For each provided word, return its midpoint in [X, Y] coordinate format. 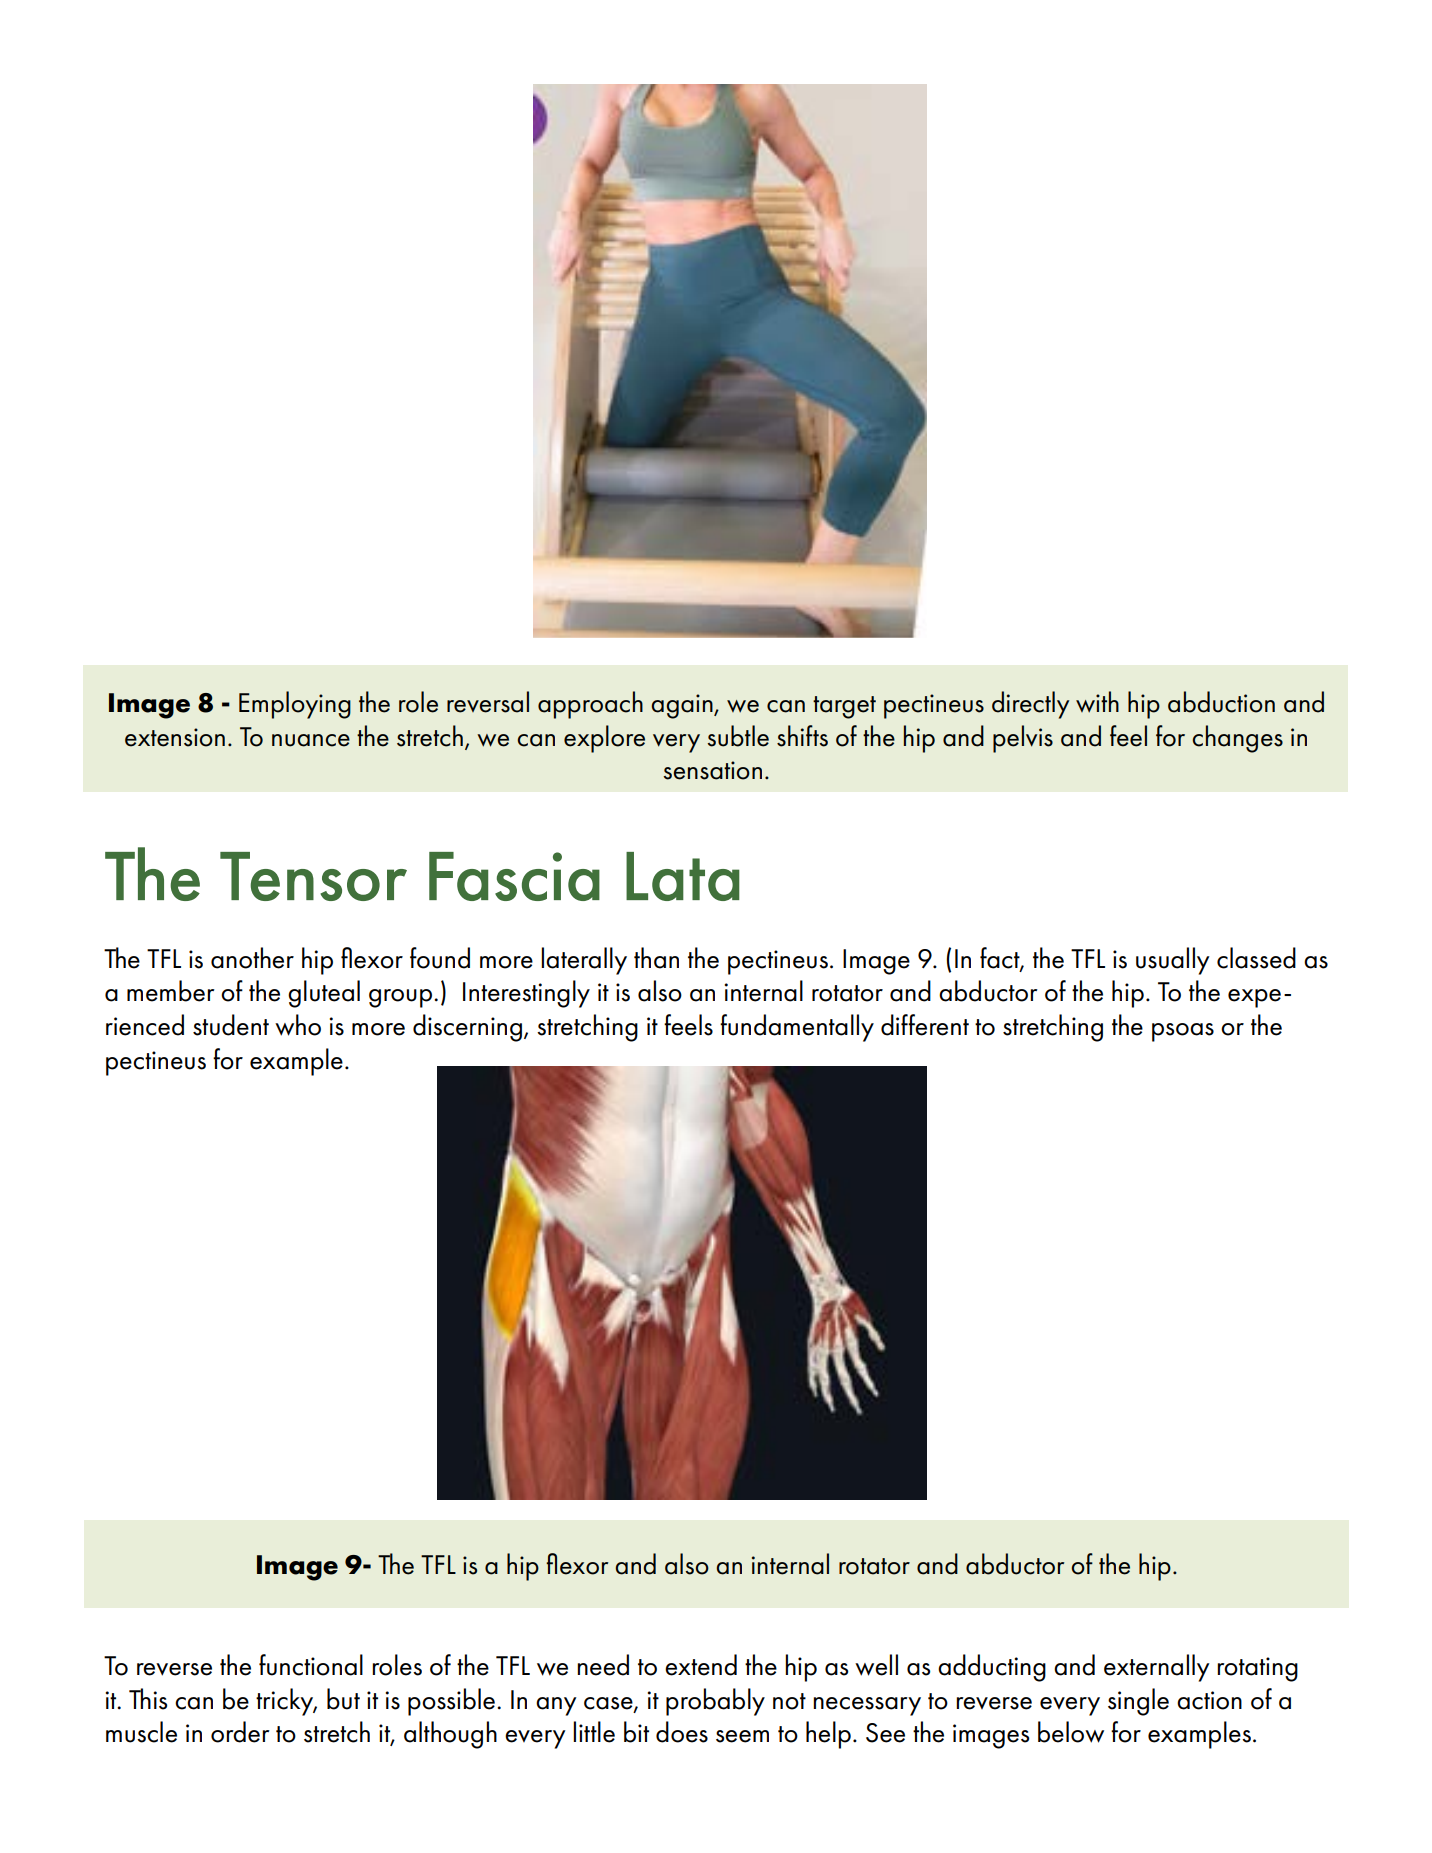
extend [701, 1665]
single [1138, 1702]
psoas [1183, 1032]
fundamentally [797, 1028]
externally [1156, 1668]
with [1097, 702]
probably [715, 1702]
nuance [311, 740]
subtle [738, 736]
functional [311, 1665]
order [240, 1732]
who [298, 1025]
